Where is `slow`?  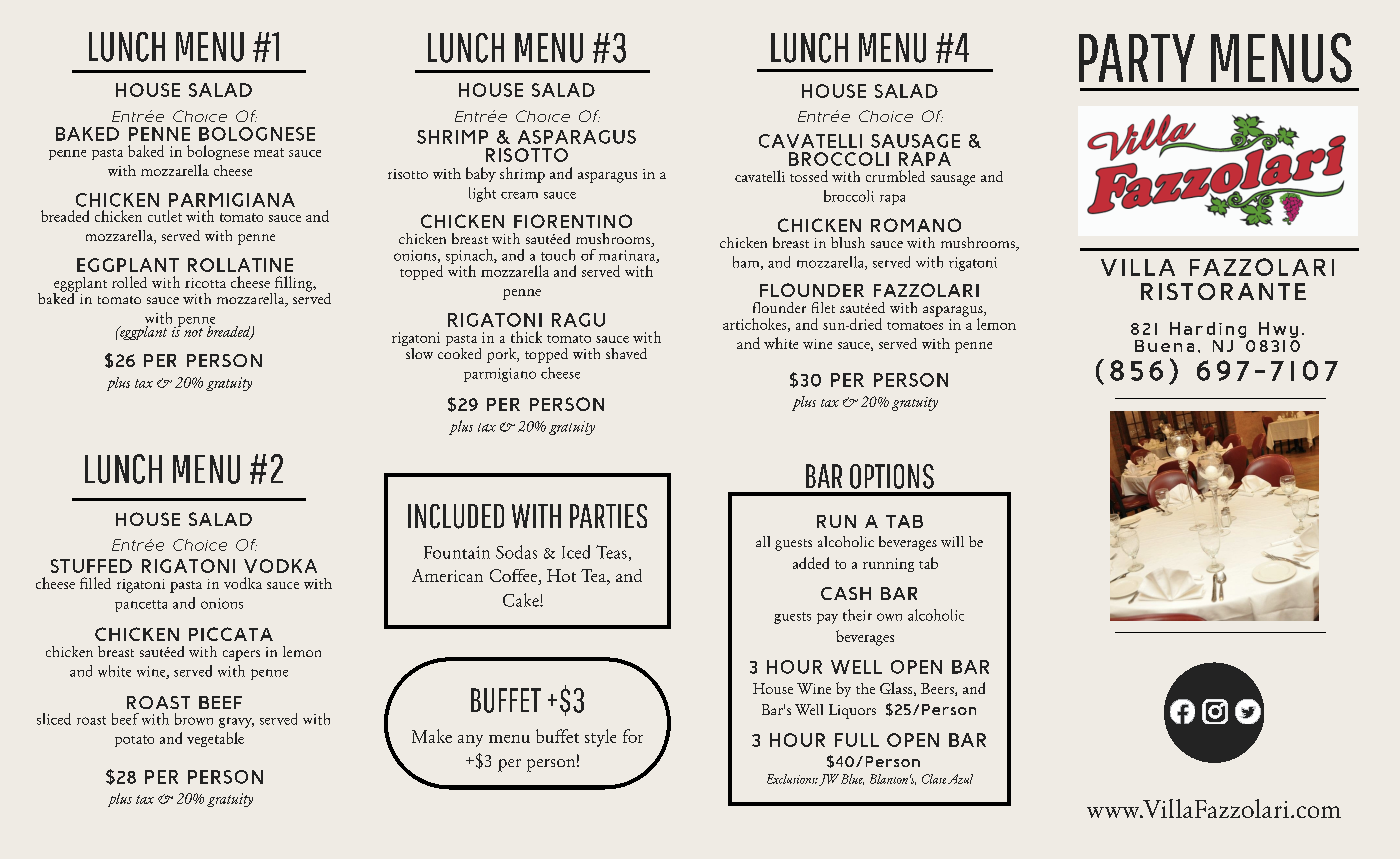
slow is located at coordinates (418, 352).
